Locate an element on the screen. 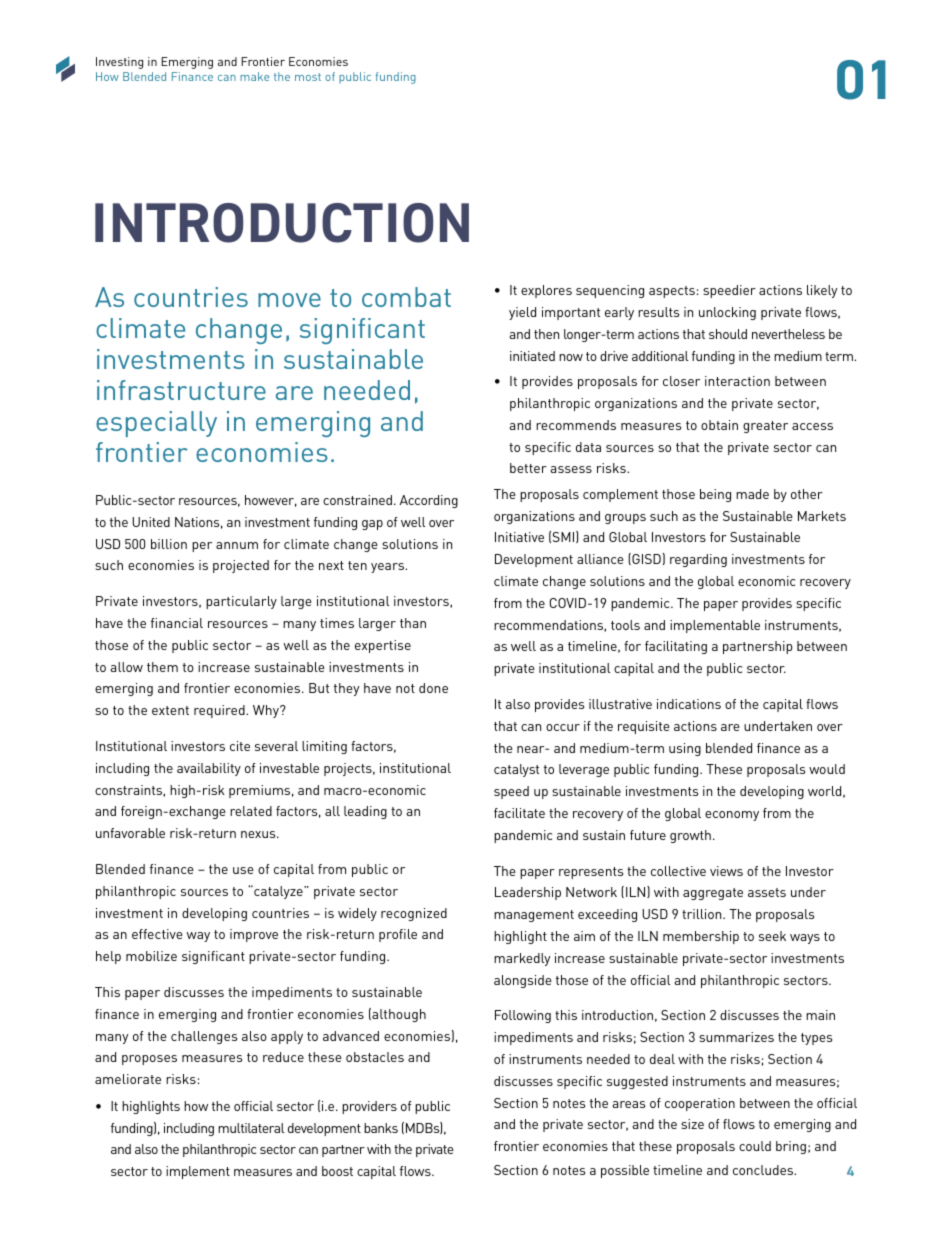 This screenshot has width=952, height=1233. most is located at coordinates (308, 77).
